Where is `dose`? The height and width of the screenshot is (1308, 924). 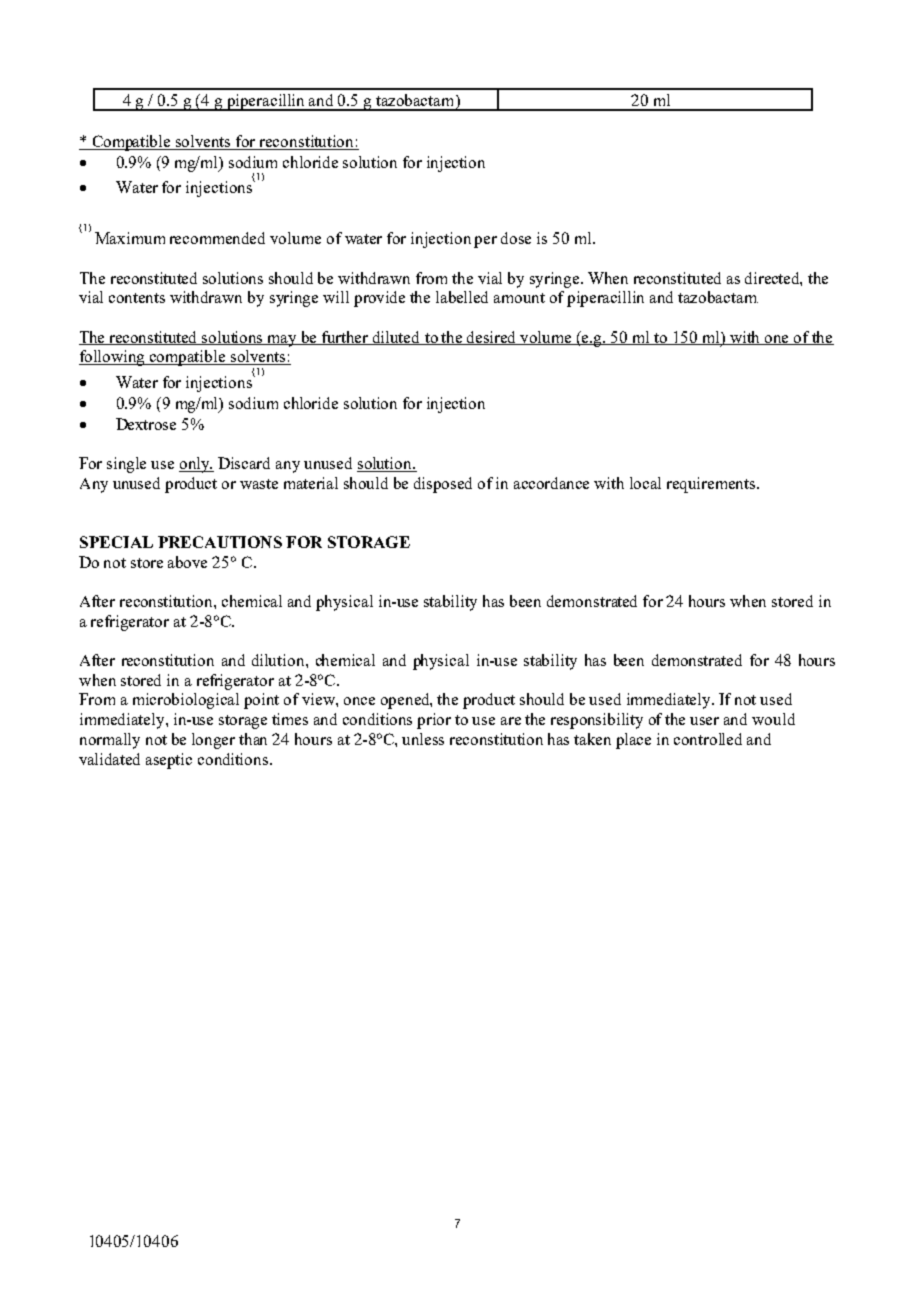 dose is located at coordinates (516, 238).
